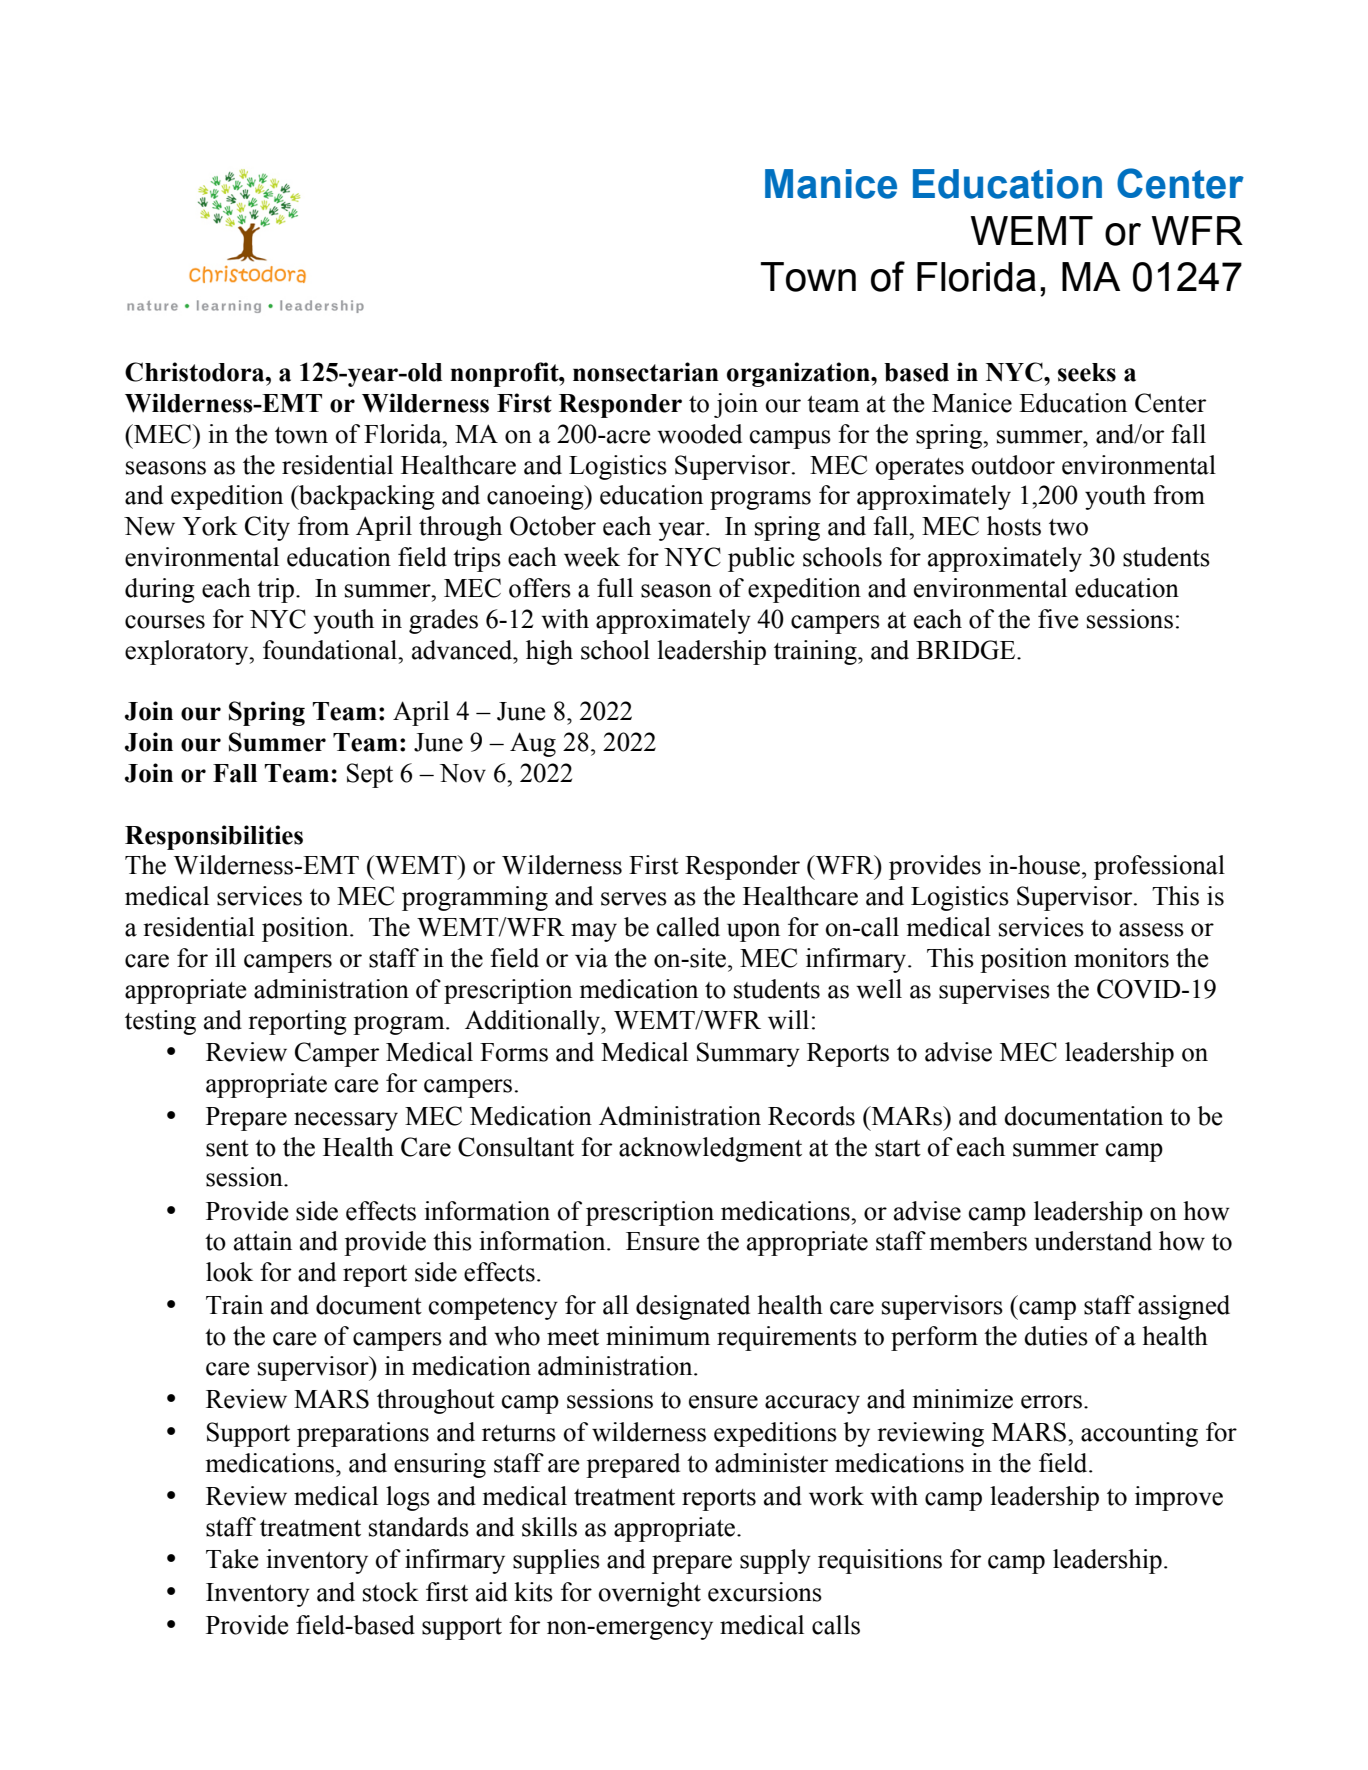 The width and height of the page is (1368, 1770). Describe the element at coordinates (366, 497) in the page. I see `backpacking` at that location.
